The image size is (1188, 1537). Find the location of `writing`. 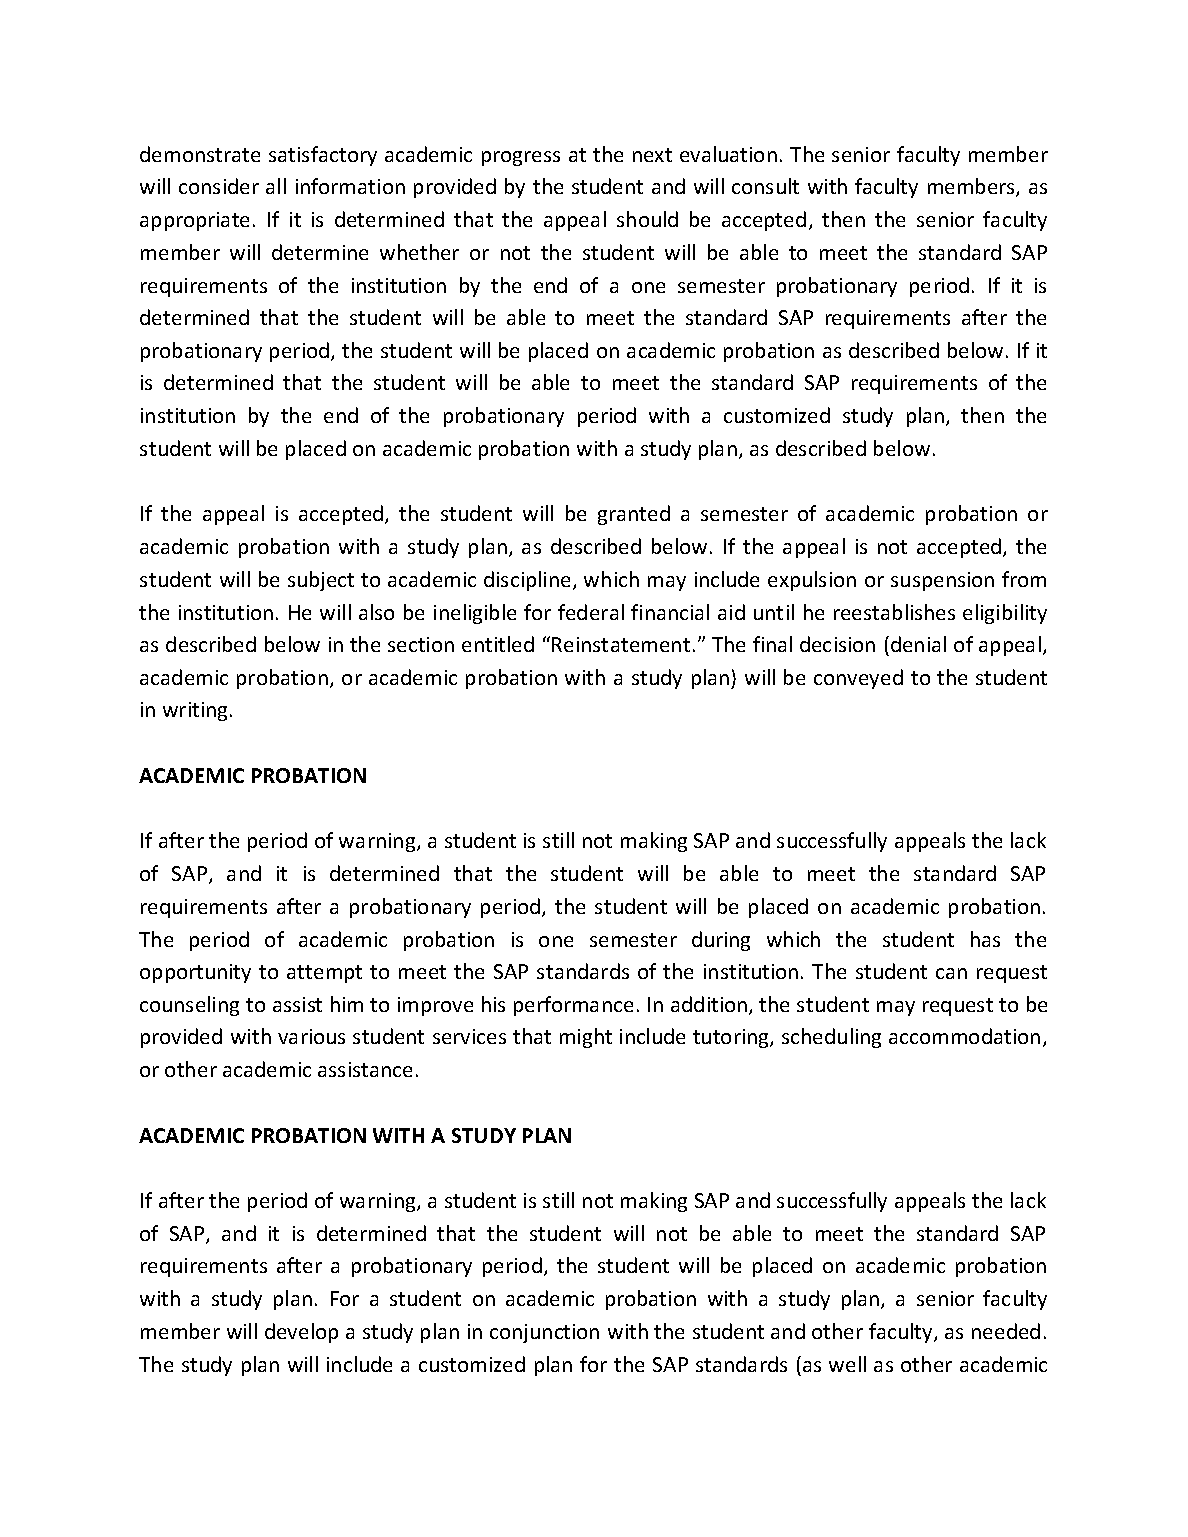

writing is located at coordinates (195, 711).
